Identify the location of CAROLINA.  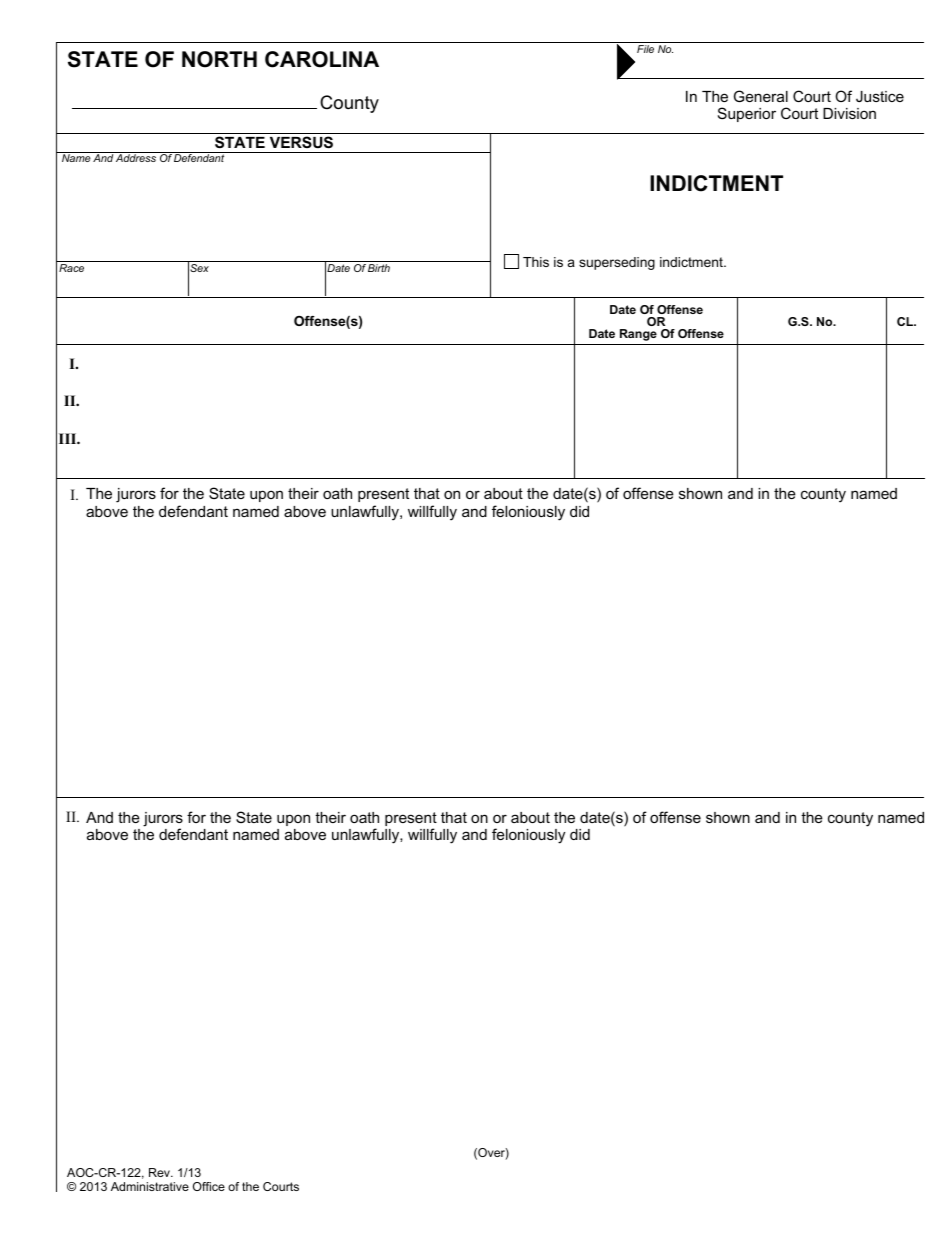
(322, 59).
